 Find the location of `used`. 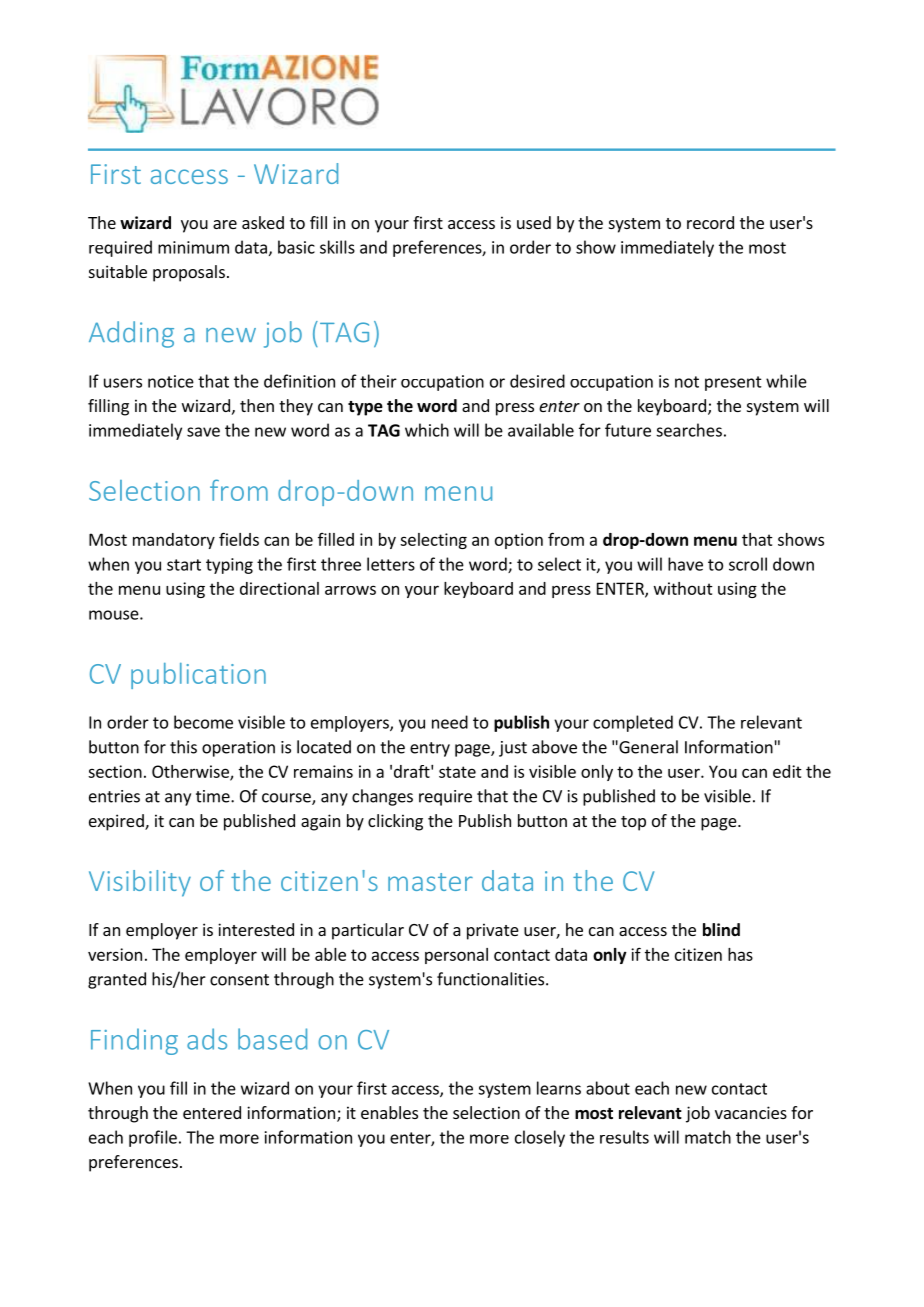

used is located at coordinates (534, 222).
